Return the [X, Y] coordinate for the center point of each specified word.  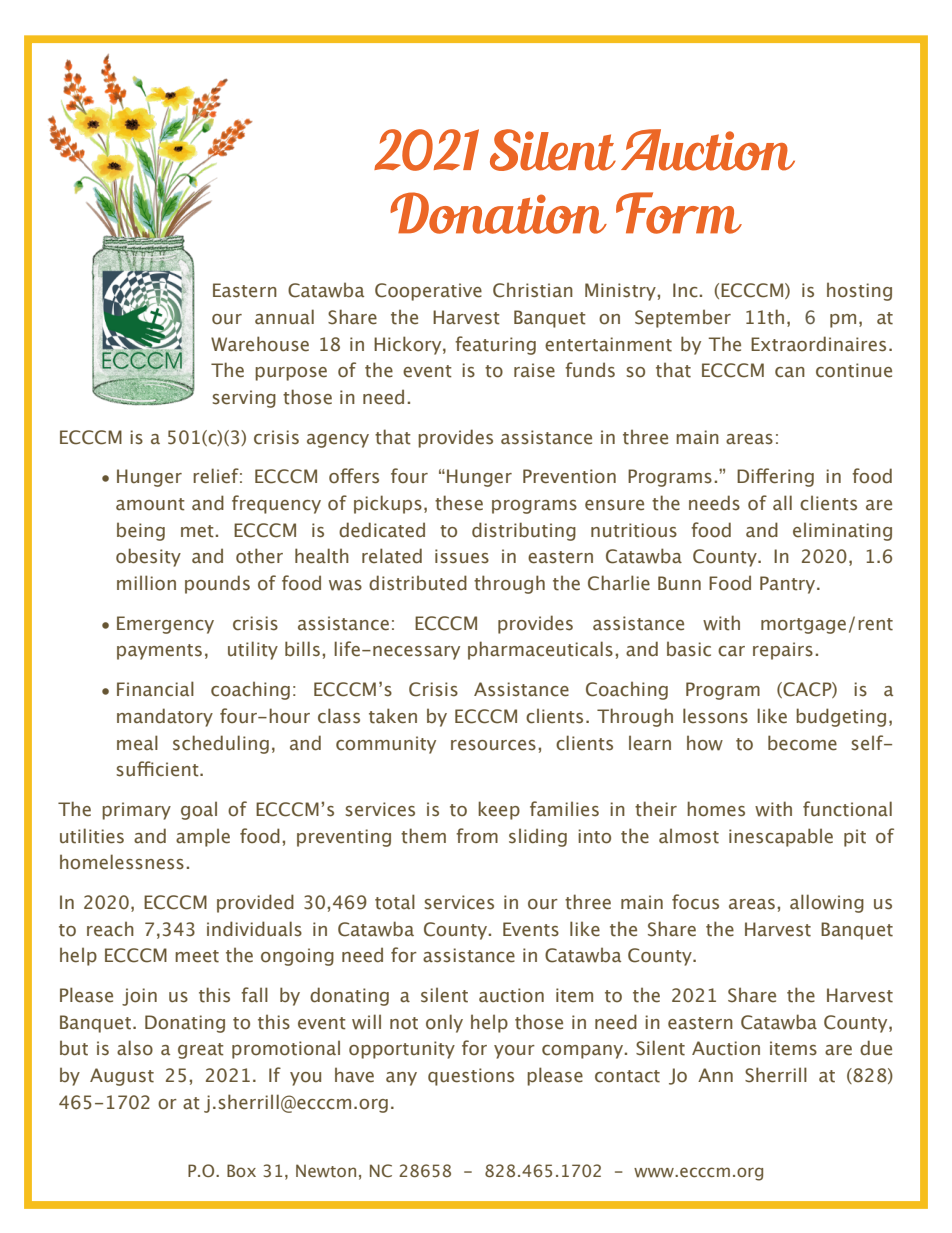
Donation [498, 213]
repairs [783, 651]
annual [284, 317]
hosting [859, 291]
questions [471, 1077]
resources [493, 745]
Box [241, 1170]
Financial [155, 689]
